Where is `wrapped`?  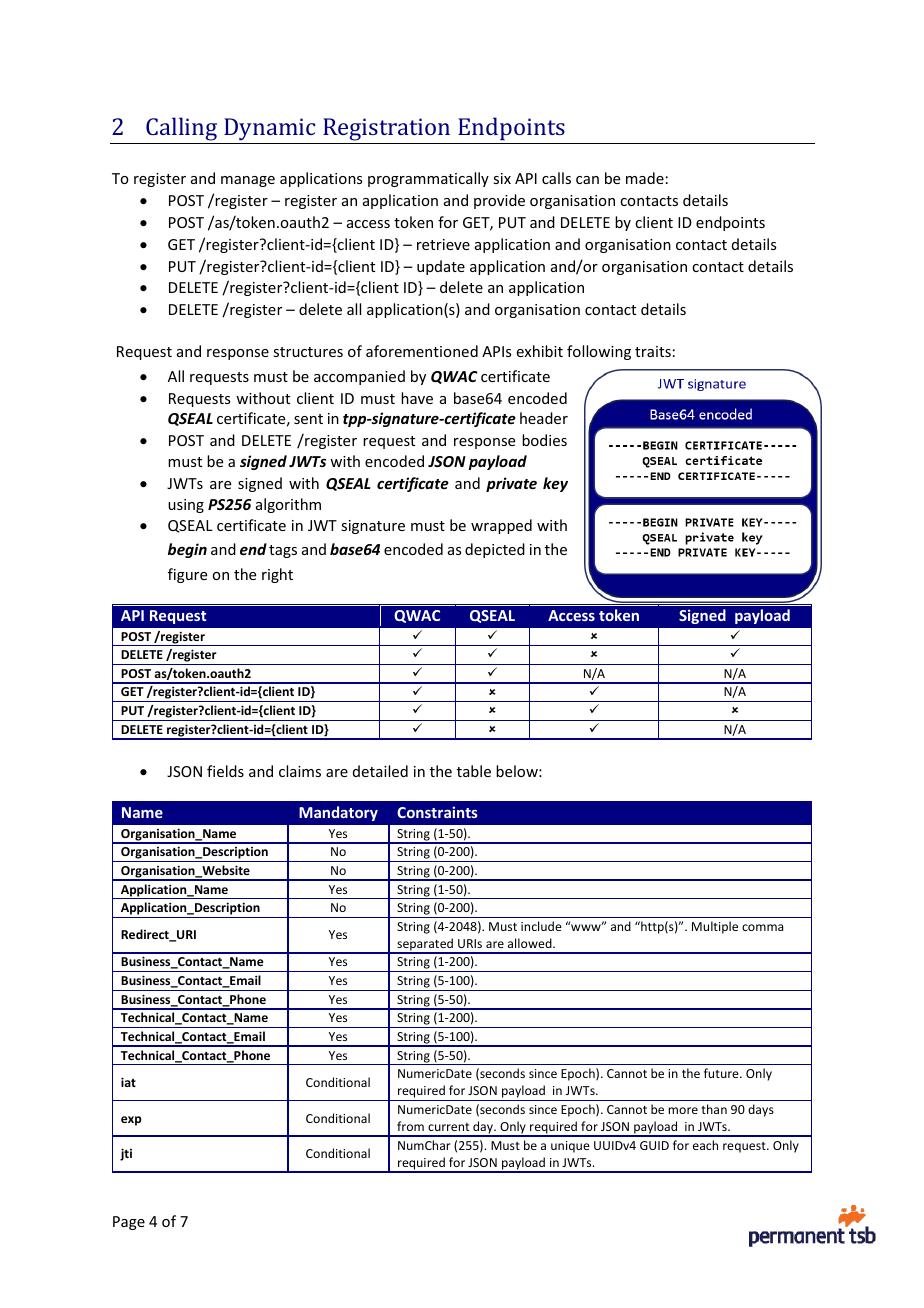
wrapped is located at coordinates (501, 526).
